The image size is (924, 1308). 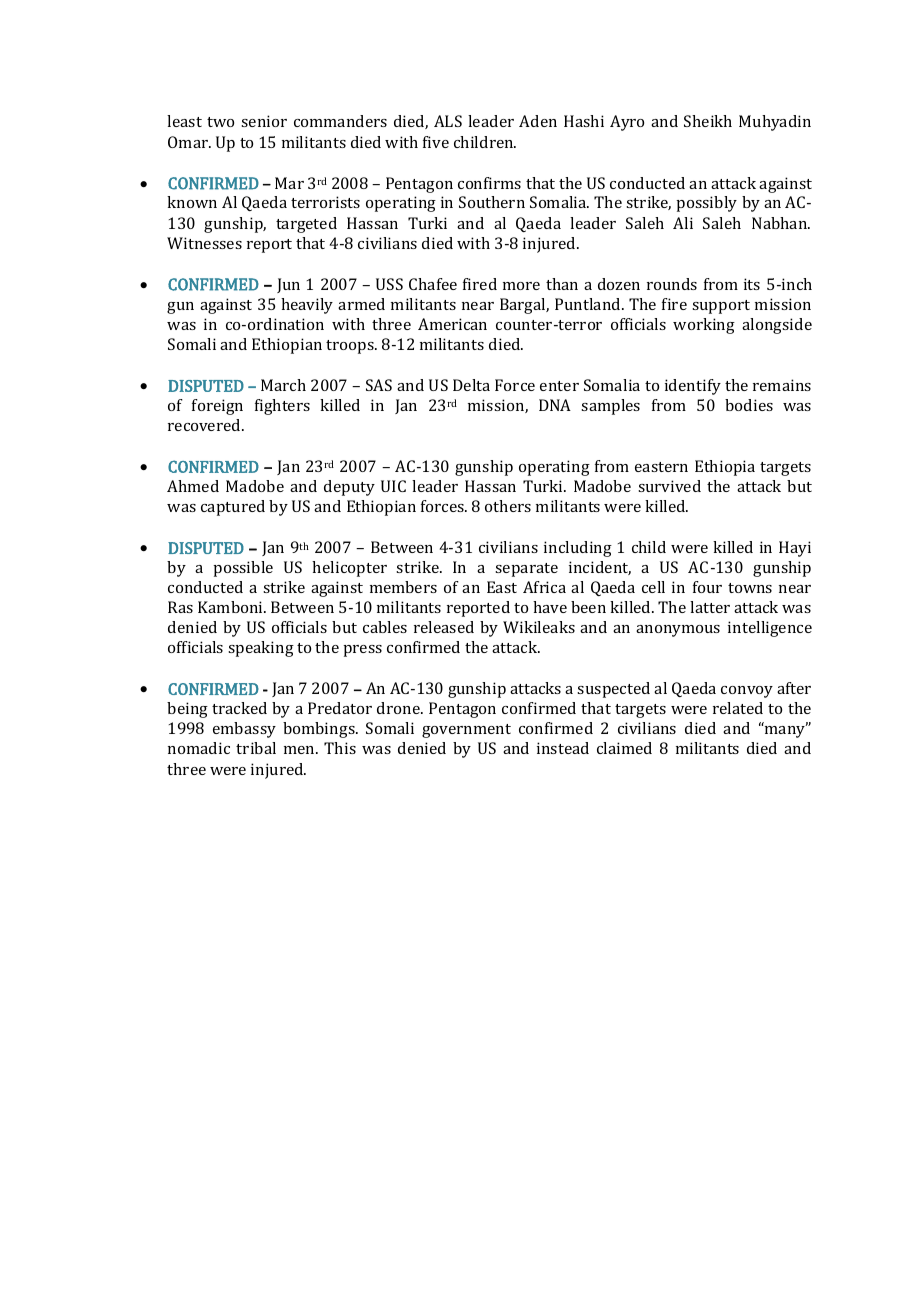 I want to click on Sheikh, so click(x=708, y=121).
